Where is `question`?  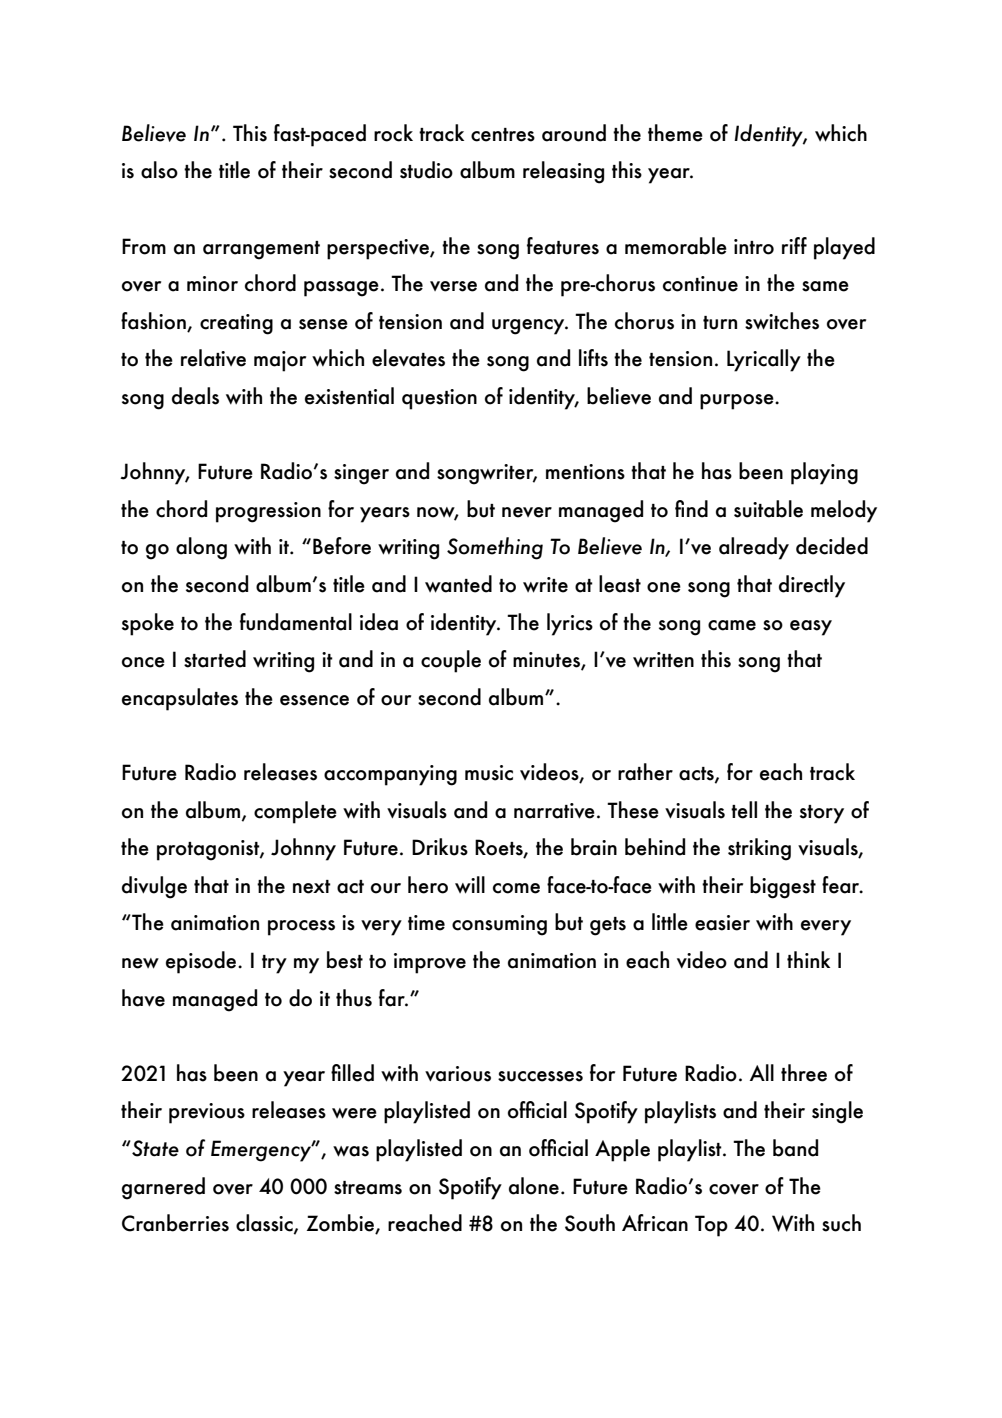 question is located at coordinates (439, 399).
